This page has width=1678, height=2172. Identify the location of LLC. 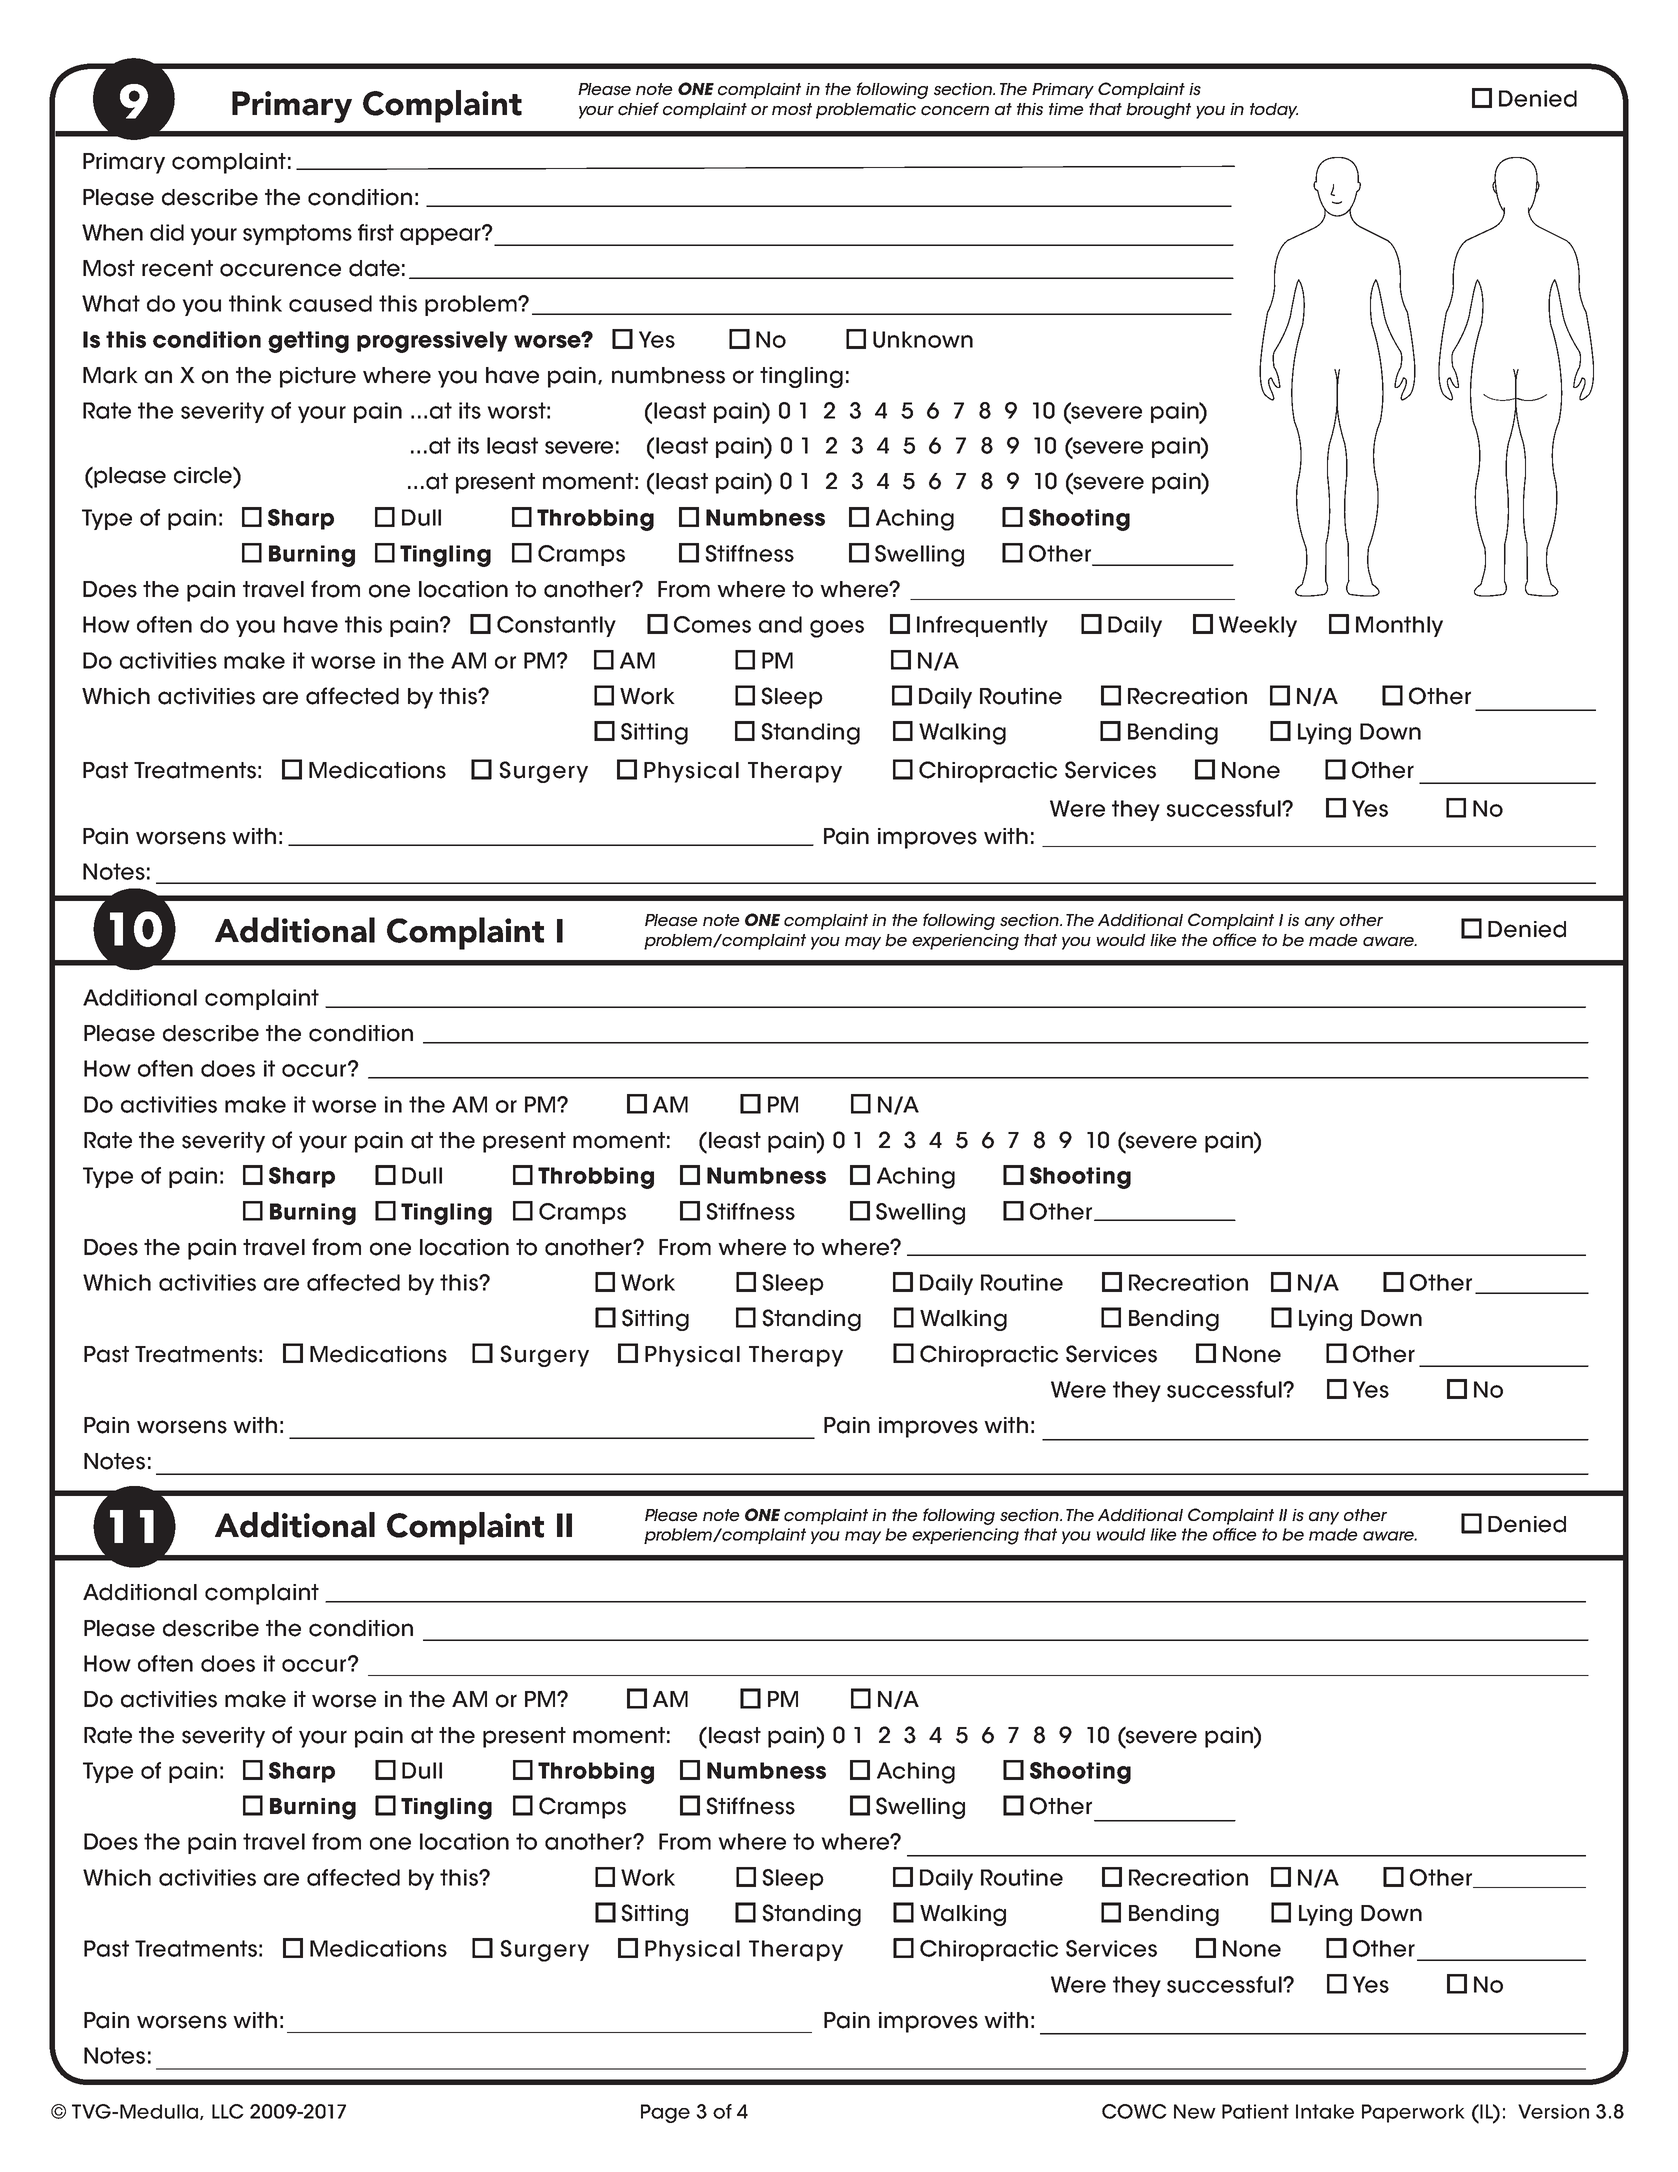
(228, 2111).
